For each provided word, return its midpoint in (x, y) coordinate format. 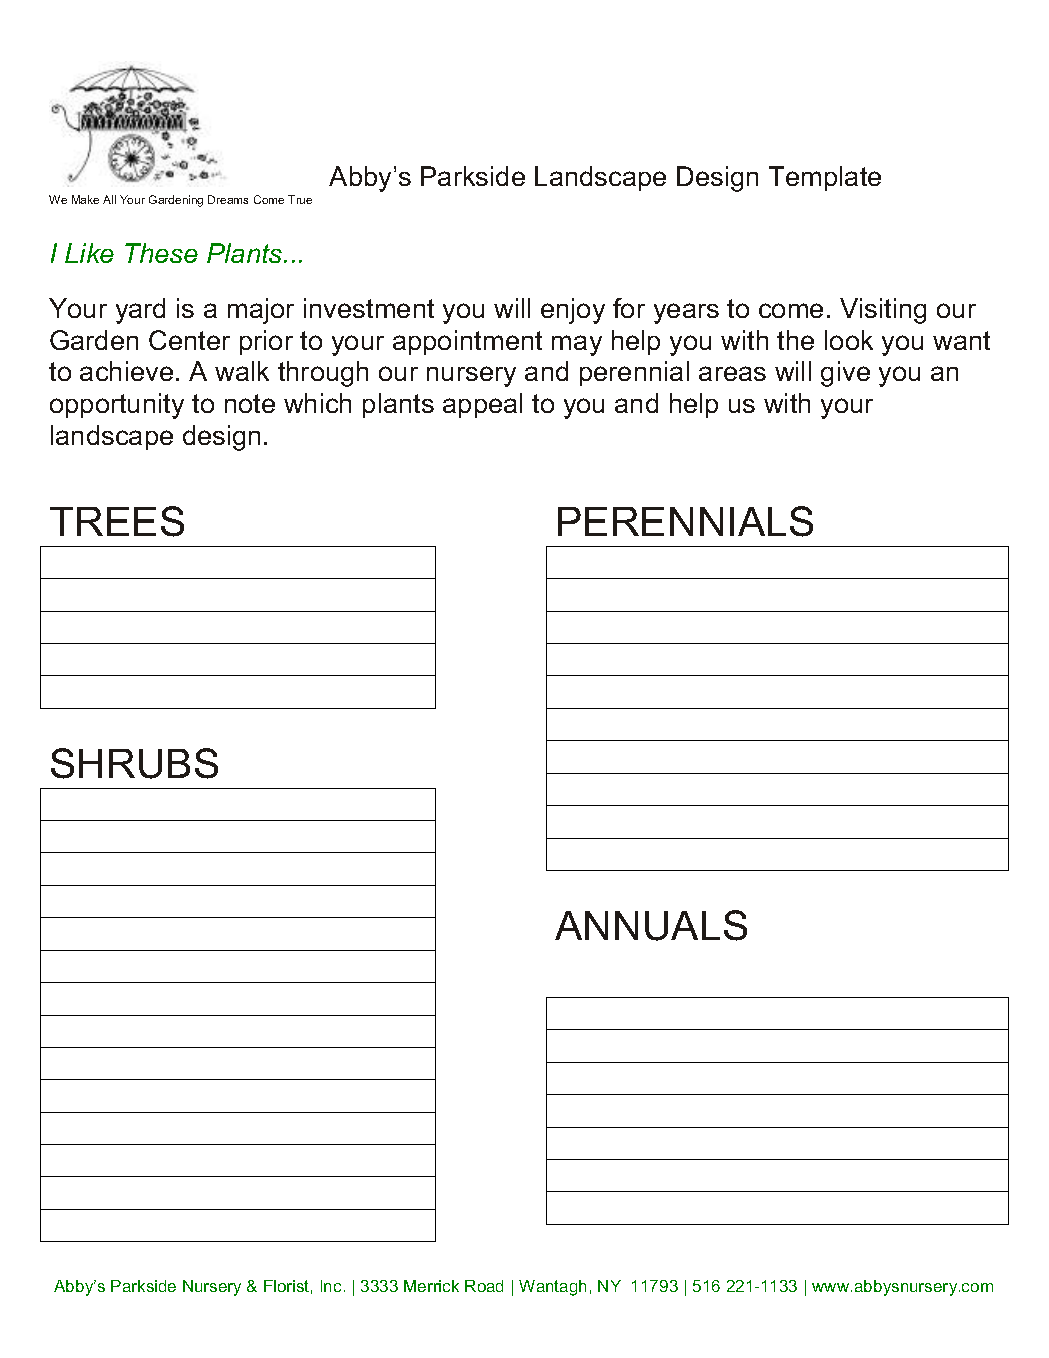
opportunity (117, 406)
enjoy (573, 311)
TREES (117, 521)
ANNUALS (651, 925)
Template (825, 178)
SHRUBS (134, 763)
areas (732, 373)
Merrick (431, 1286)
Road (484, 1286)
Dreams (228, 199)
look (849, 340)
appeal (482, 405)
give (845, 374)
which (317, 403)
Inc (331, 1286)
